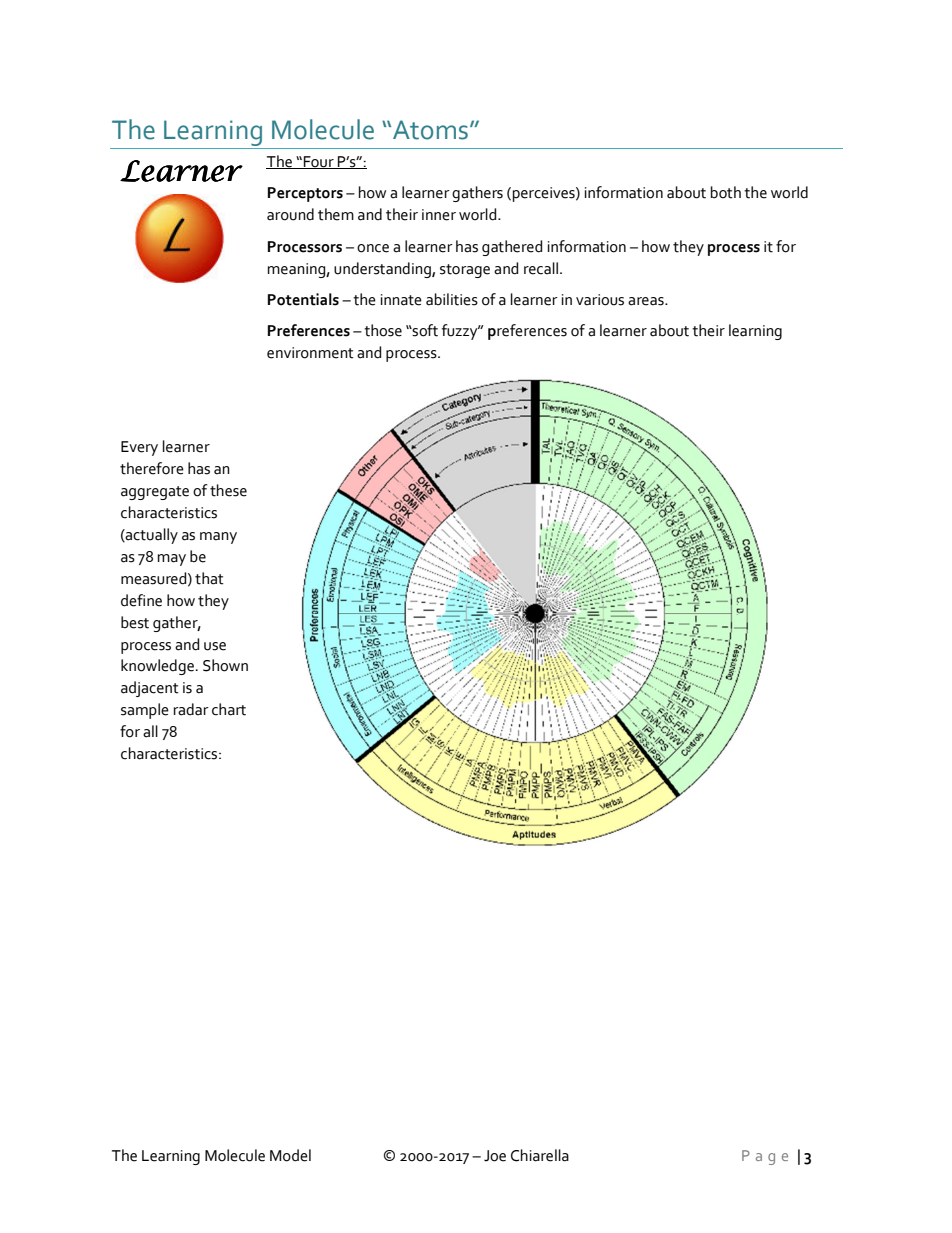  I want to click on Every, so click(139, 448).
